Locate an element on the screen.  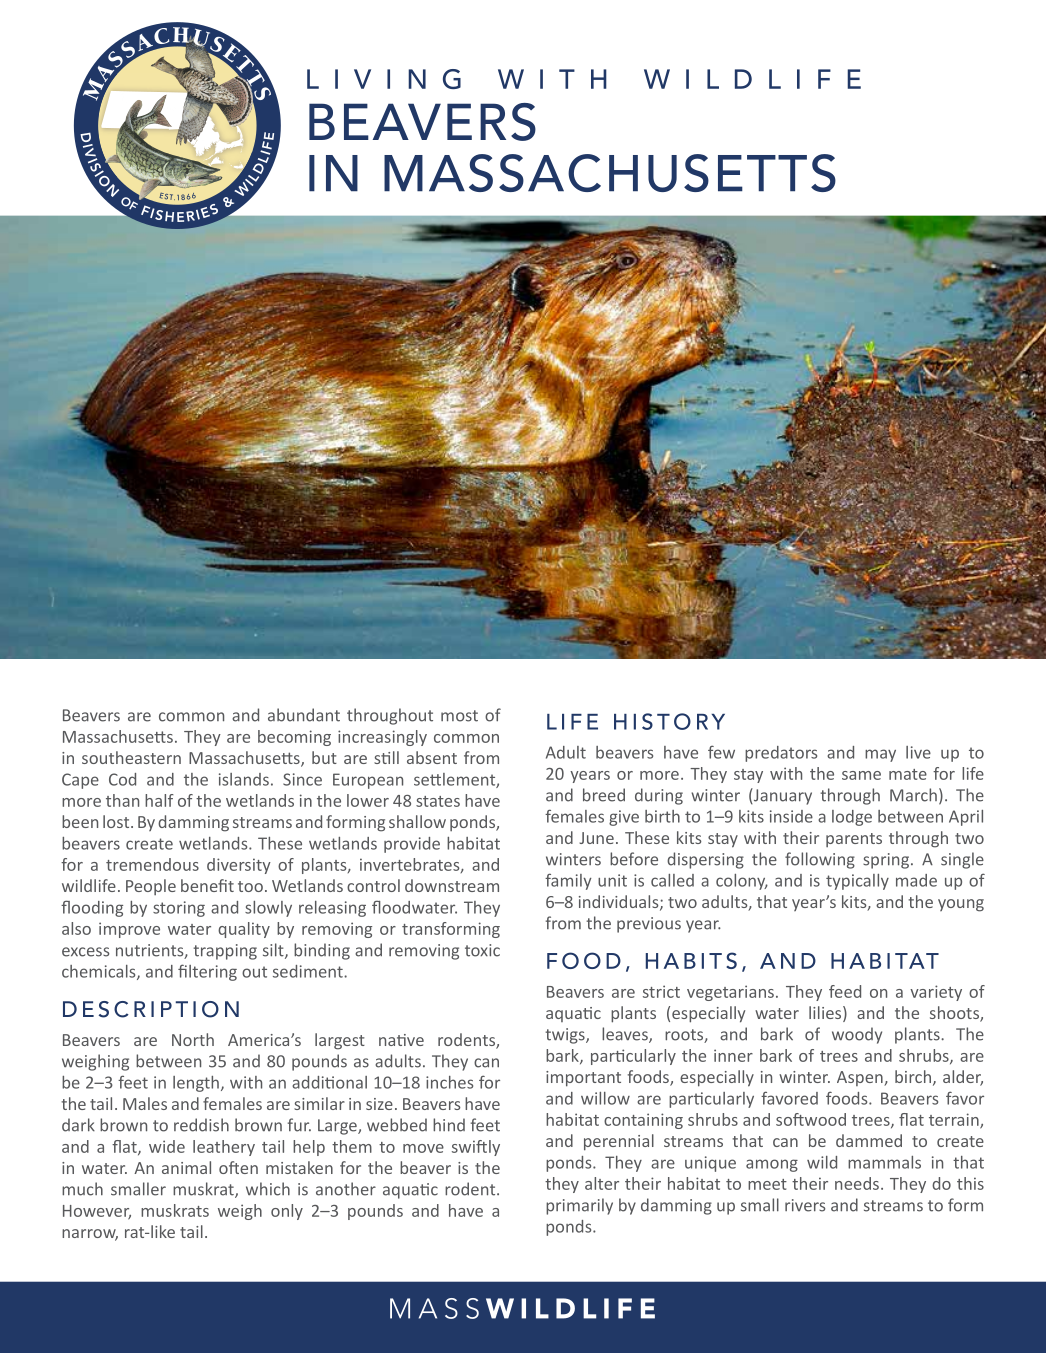
important is located at coordinates (583, 1079).
